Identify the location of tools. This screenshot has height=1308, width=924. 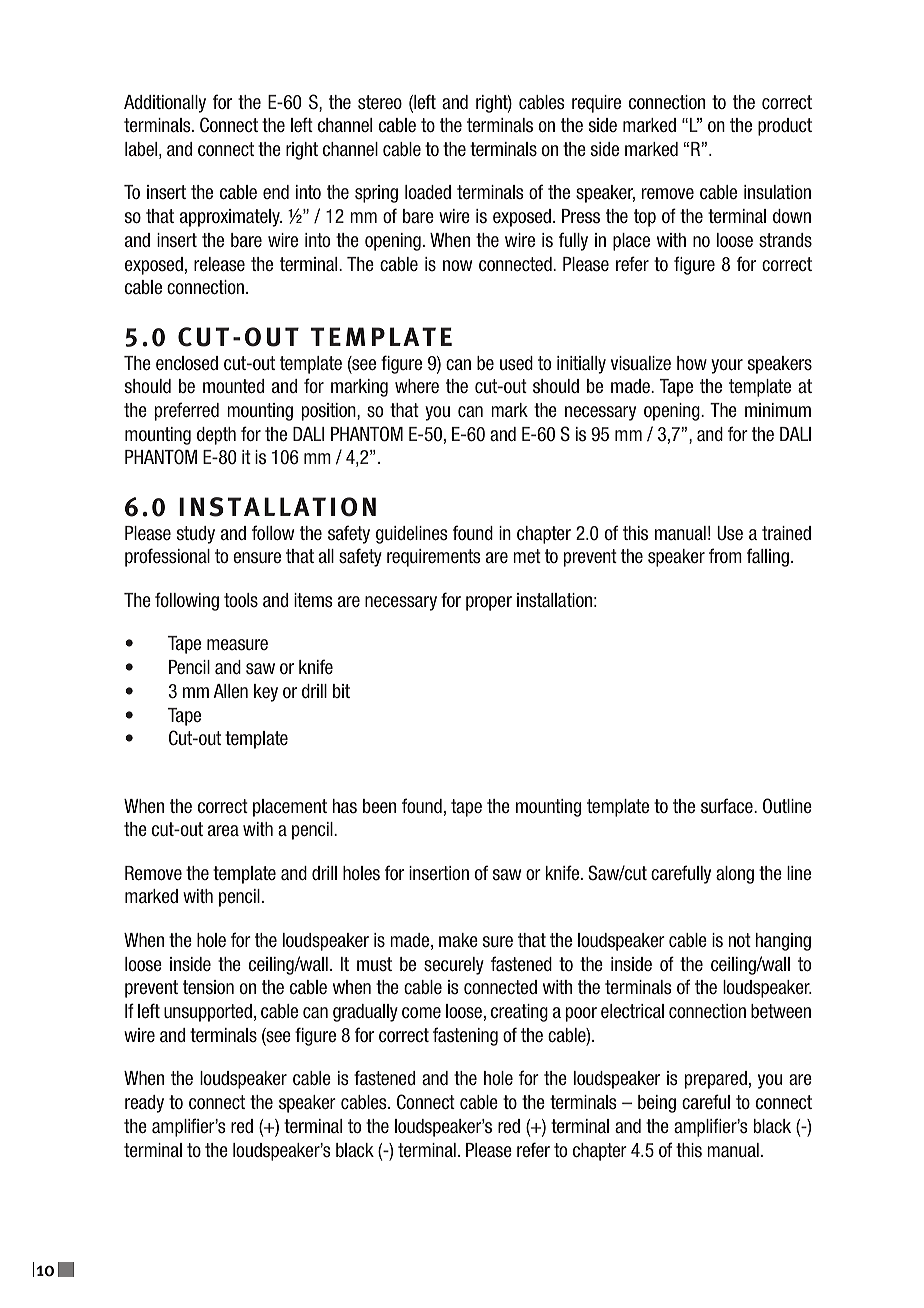
(241, 600).
